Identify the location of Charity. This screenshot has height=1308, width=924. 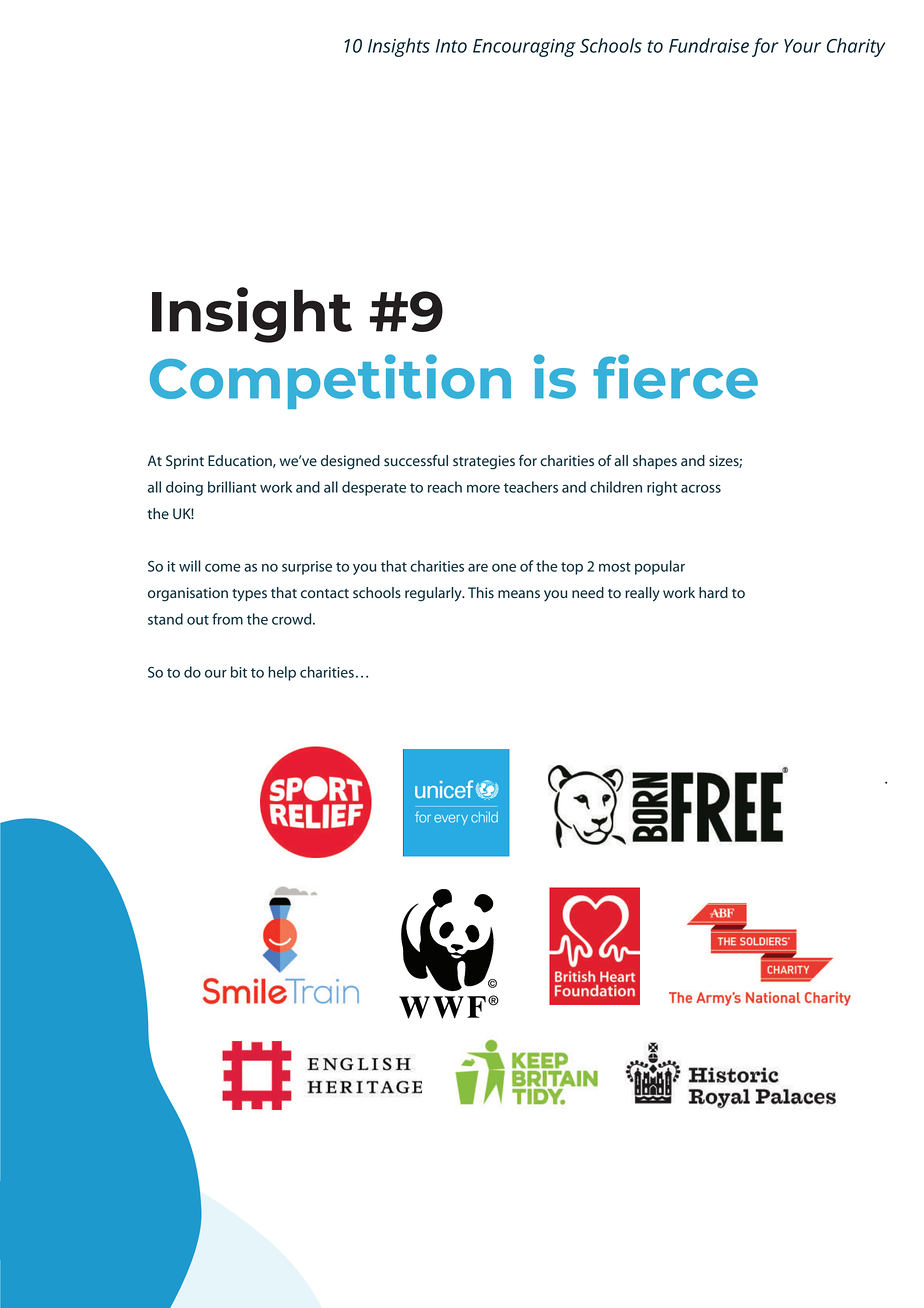
(856, 47).
